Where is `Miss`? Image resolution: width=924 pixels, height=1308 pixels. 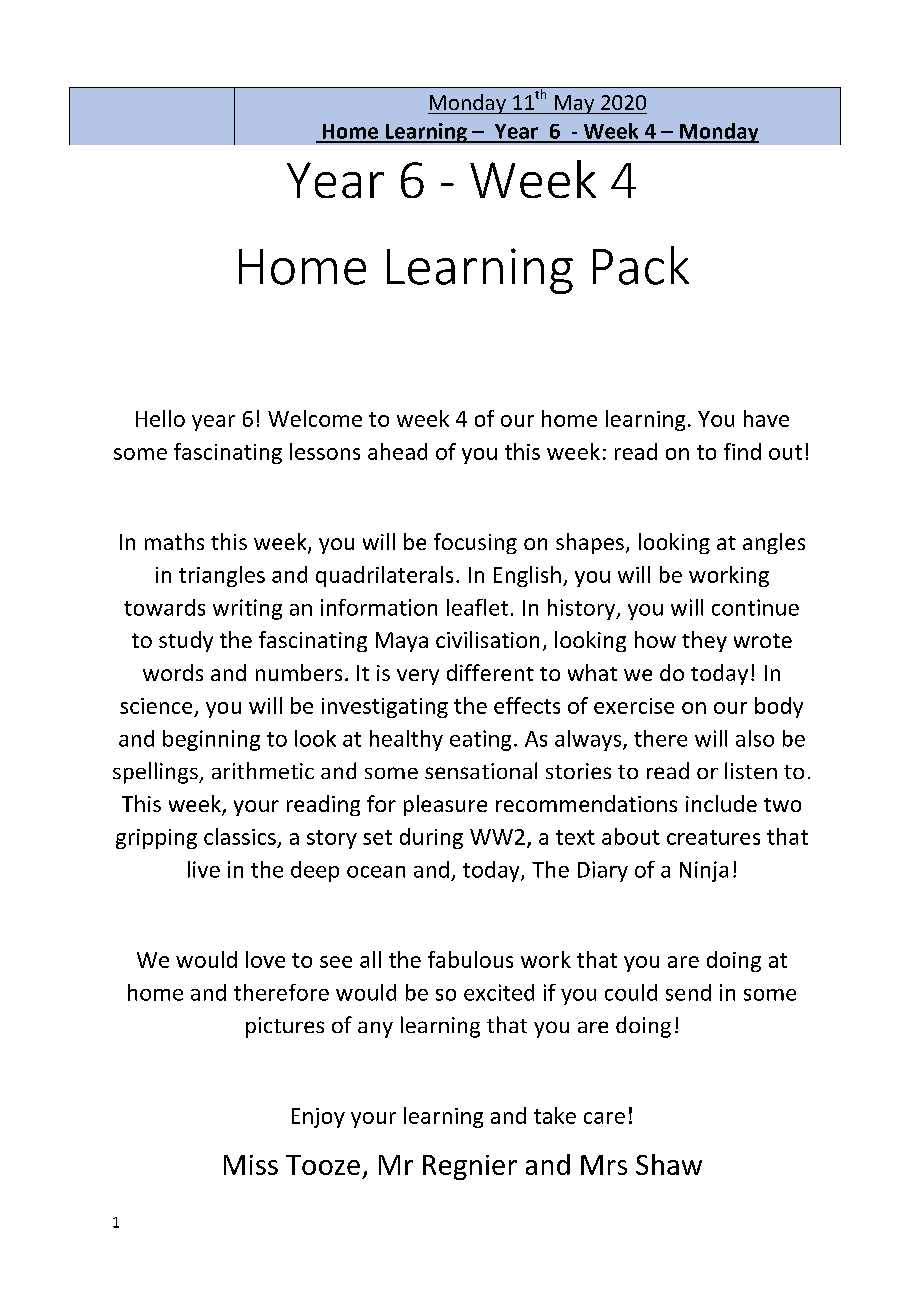 Miss is located at coordinates (251, 1165).
